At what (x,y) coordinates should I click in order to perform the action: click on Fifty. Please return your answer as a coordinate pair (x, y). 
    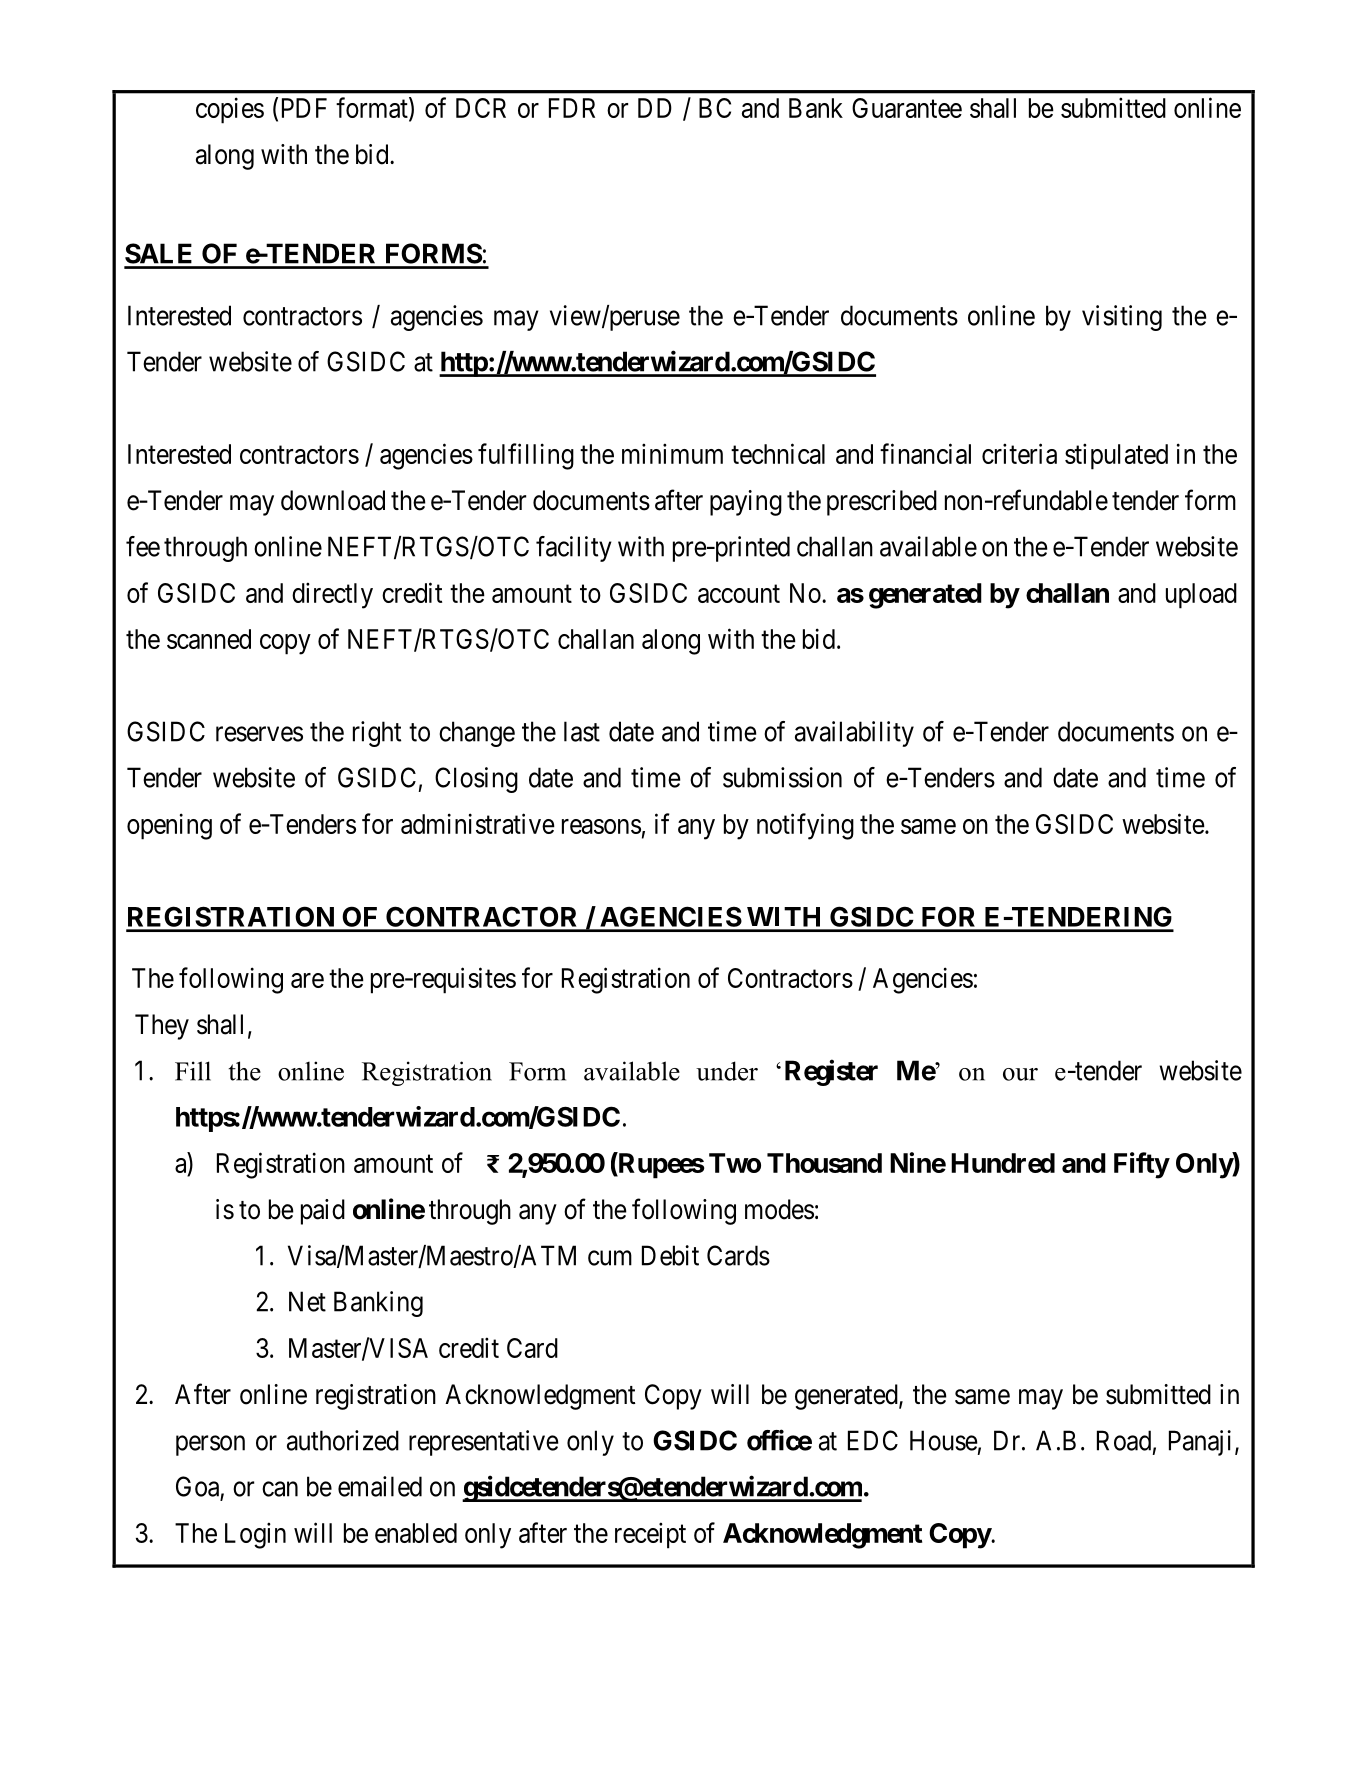
    Looking at the image, I should click on (1141, 1165).
